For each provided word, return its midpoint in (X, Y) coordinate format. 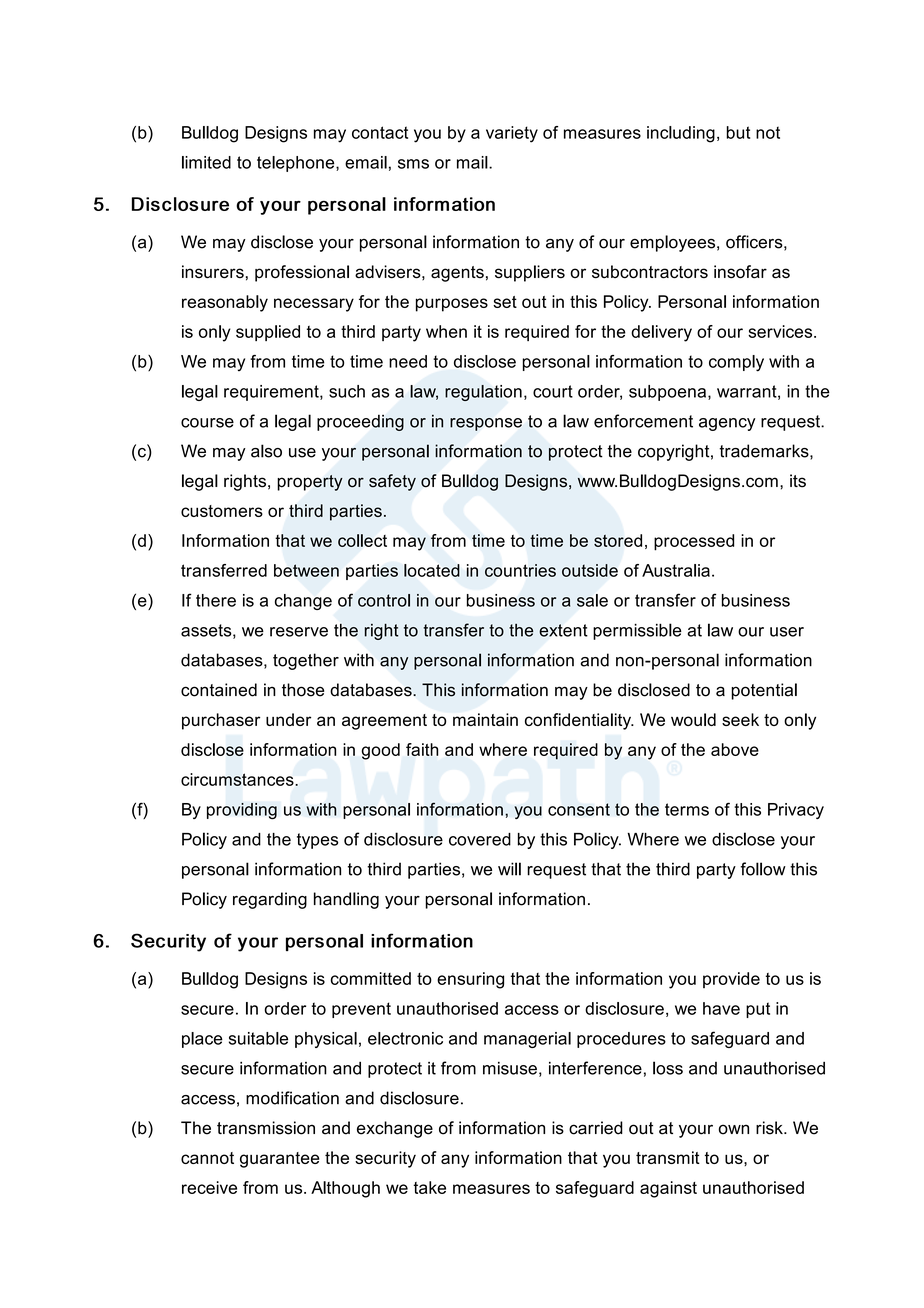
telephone (297, 164)
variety (512, 134)
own (734, 1129)
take (429, 1187)
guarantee (280, 1160)
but (738, 132)
